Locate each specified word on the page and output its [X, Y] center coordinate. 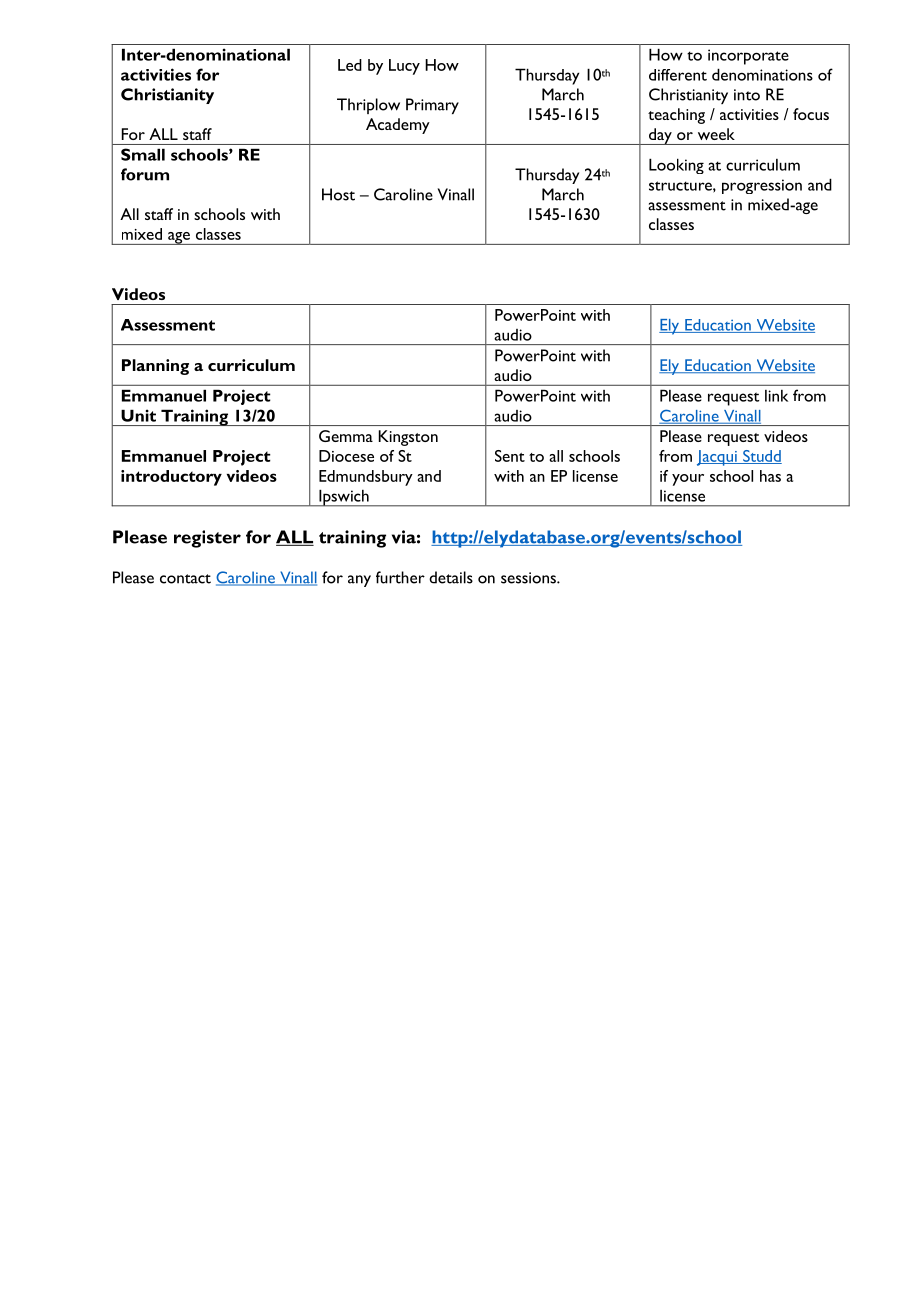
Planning [155, 367]
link [776, 396]
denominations [762, 74]
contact [185, 579]
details [451, 577]
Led [350, 65]
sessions [529, 578]
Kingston [408, 438]
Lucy [404, 67]
